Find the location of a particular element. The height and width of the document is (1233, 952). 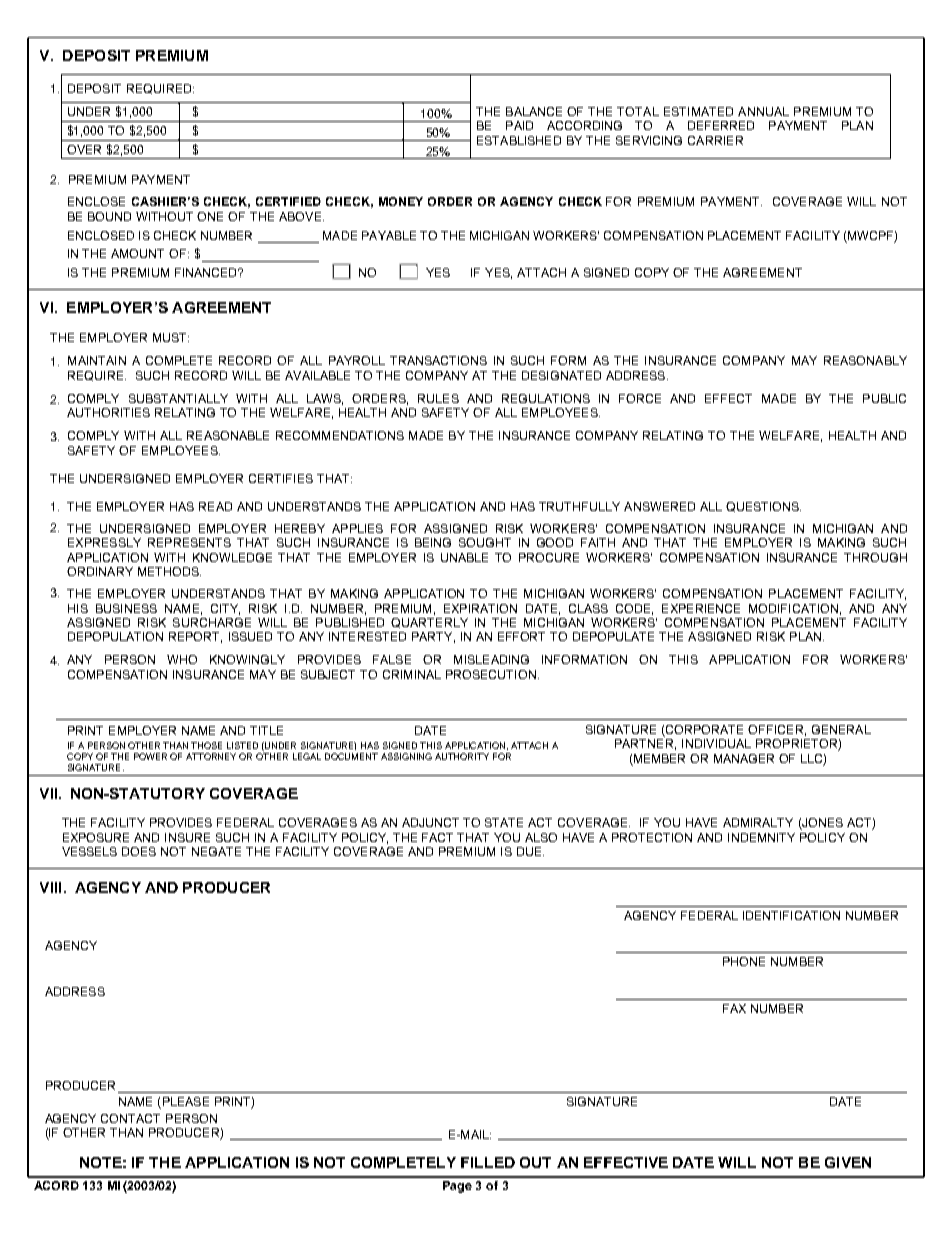

RULES is located at coordinates (438, 398).
